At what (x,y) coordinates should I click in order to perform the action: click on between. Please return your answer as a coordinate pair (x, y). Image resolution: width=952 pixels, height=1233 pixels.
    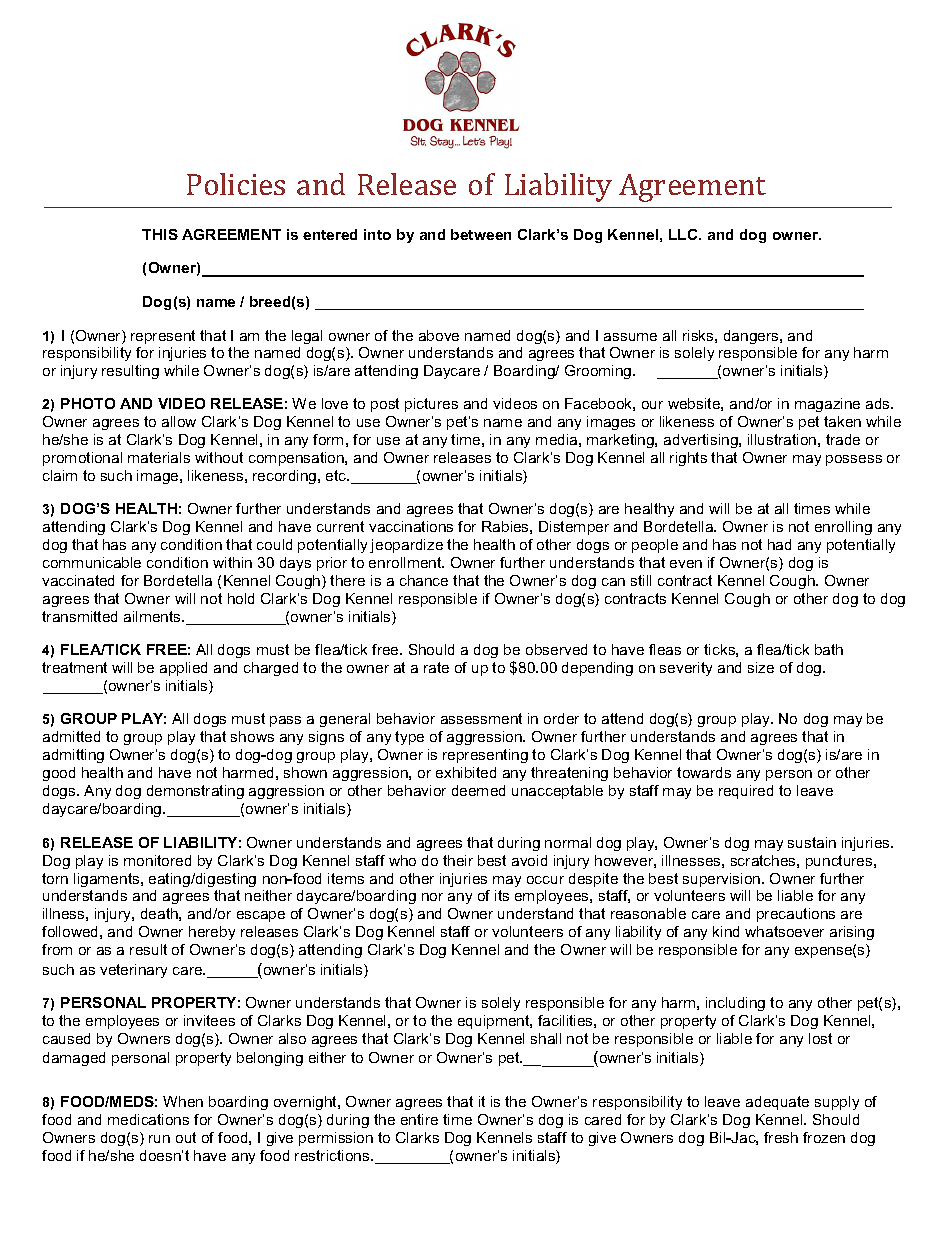
    Looking at the image, I should click on (481, 234).
